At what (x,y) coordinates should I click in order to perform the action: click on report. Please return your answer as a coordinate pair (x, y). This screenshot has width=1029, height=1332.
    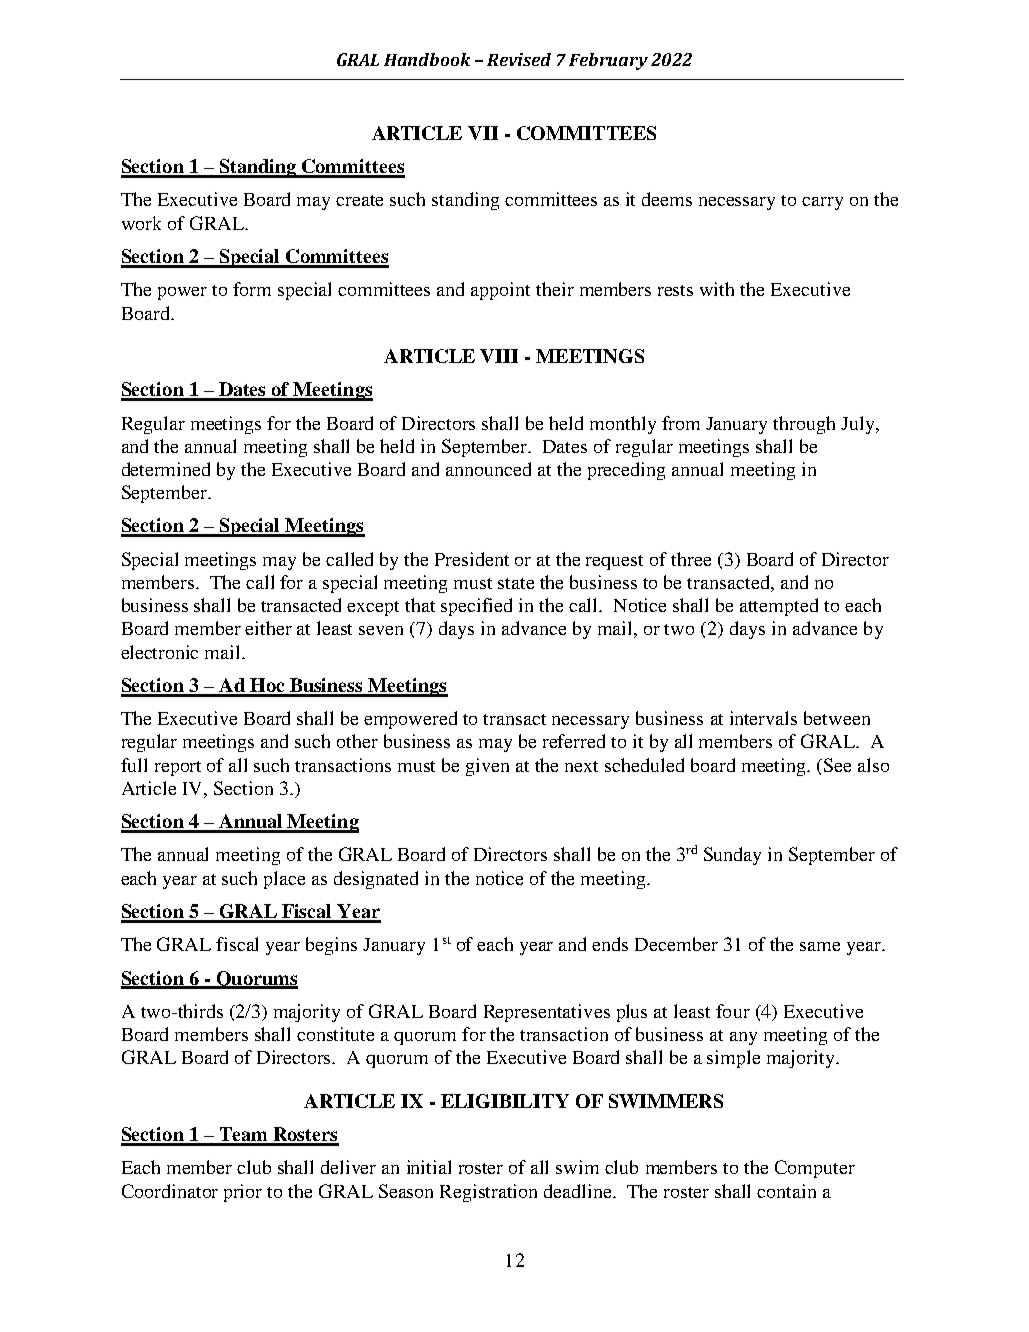
    Looking at the image, I should click on (178, 768).
